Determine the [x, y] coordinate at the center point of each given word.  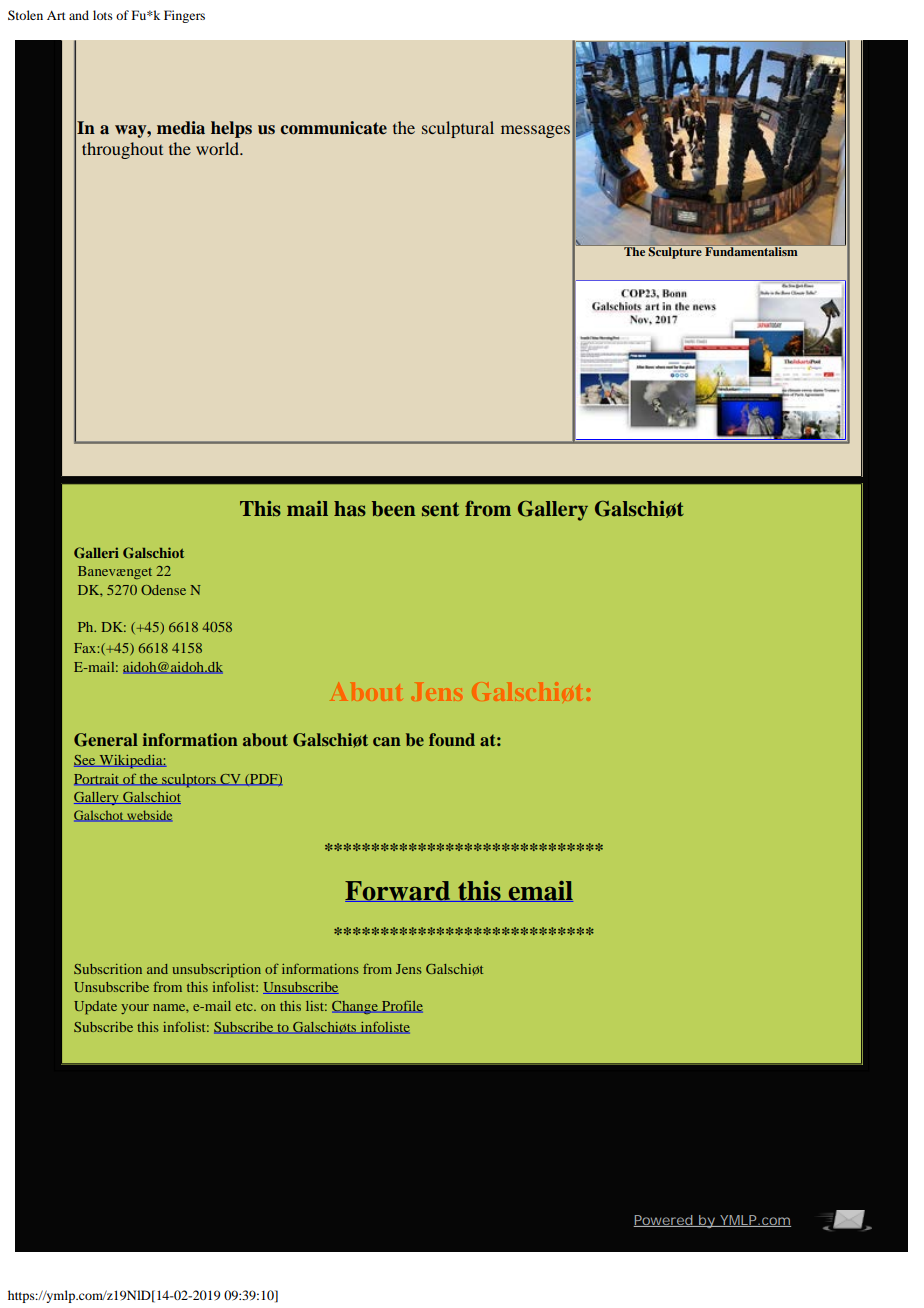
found [452, 739]
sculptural [458, 129]
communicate [333, 128]
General [106, 740]
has [350, 509]
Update [95, 1008]
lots [103, 15]
